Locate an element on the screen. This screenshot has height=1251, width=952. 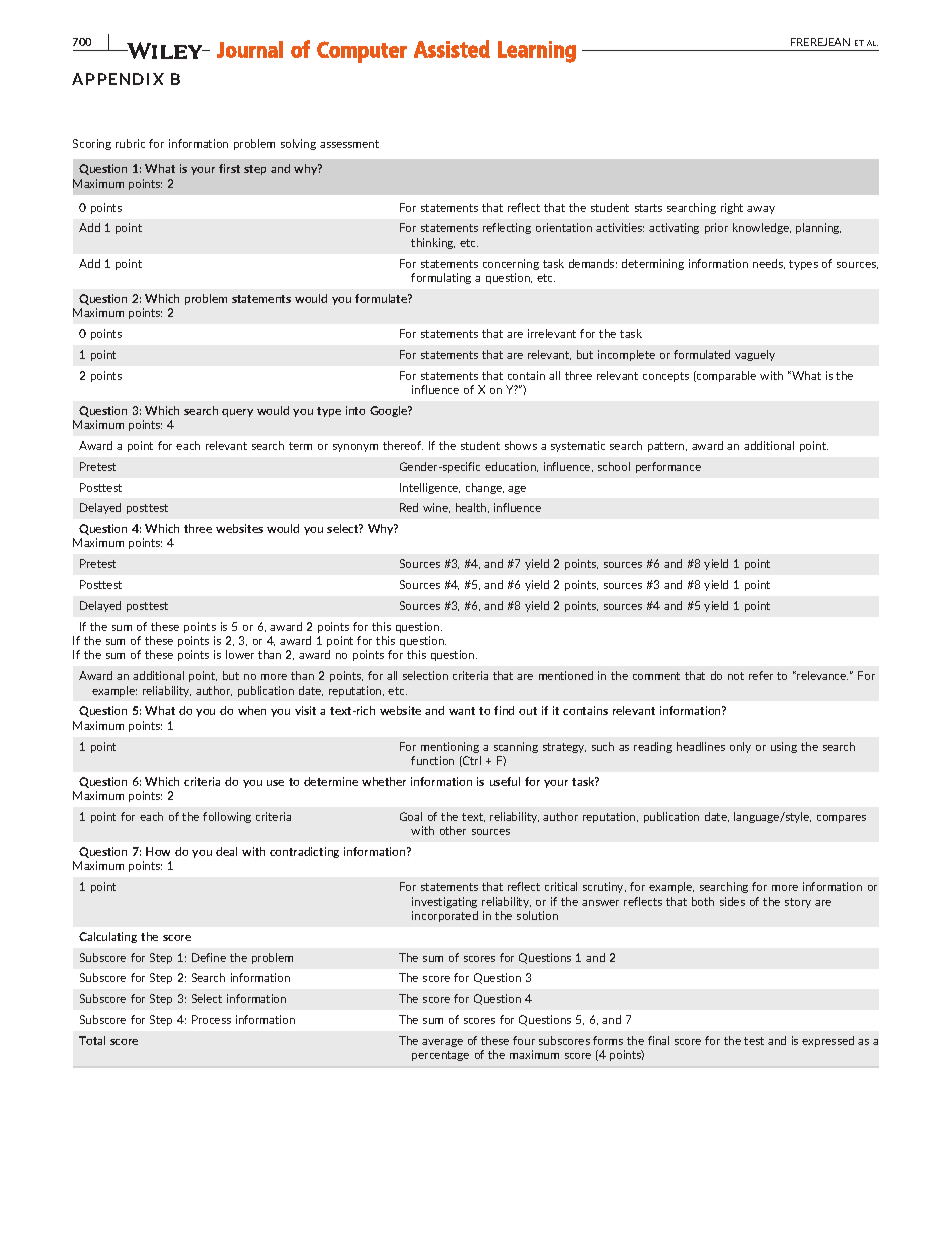
wine is located at coordinates (436, 508).
